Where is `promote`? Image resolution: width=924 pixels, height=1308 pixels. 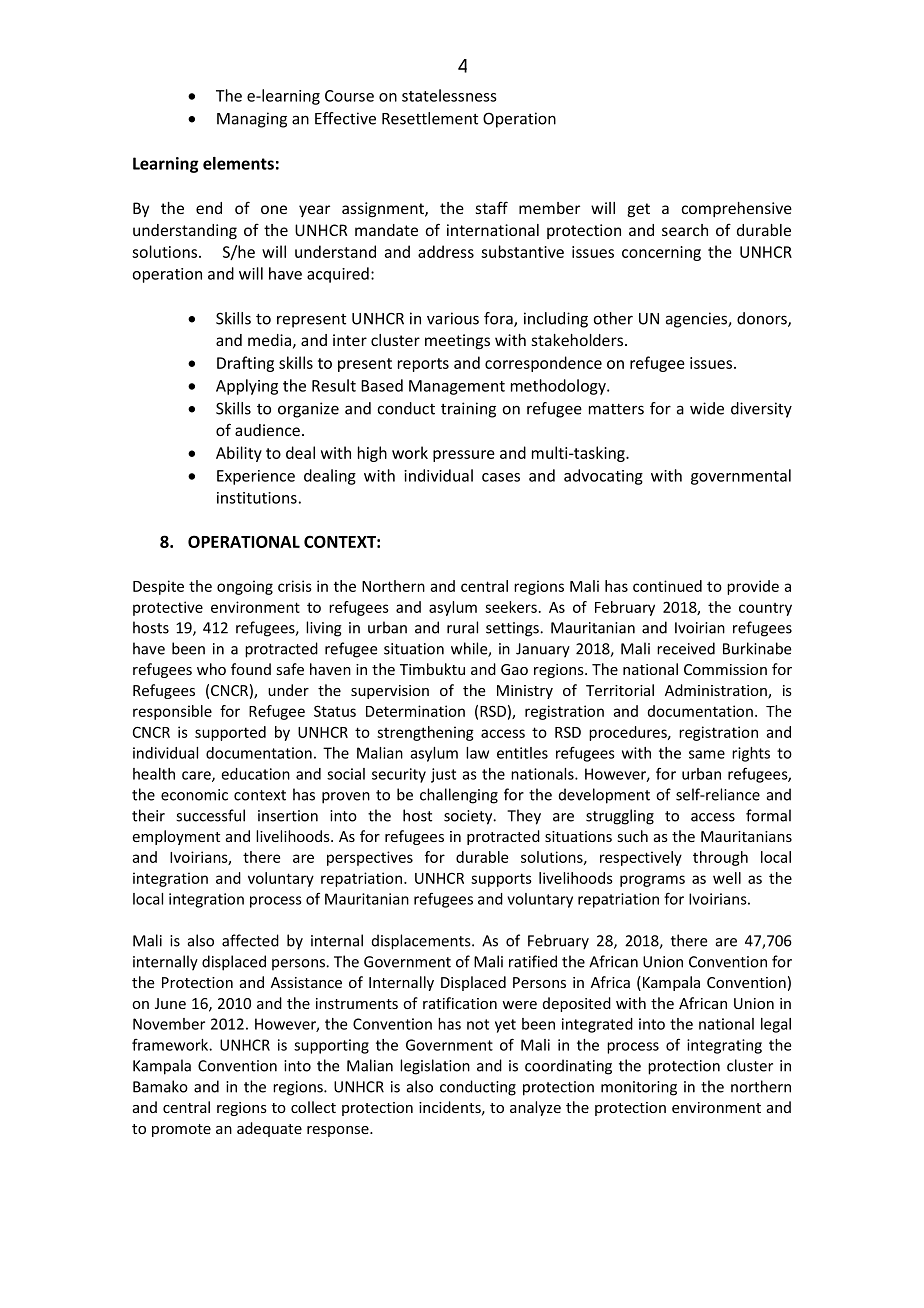 promote is located at coordinates (181, 1130).
